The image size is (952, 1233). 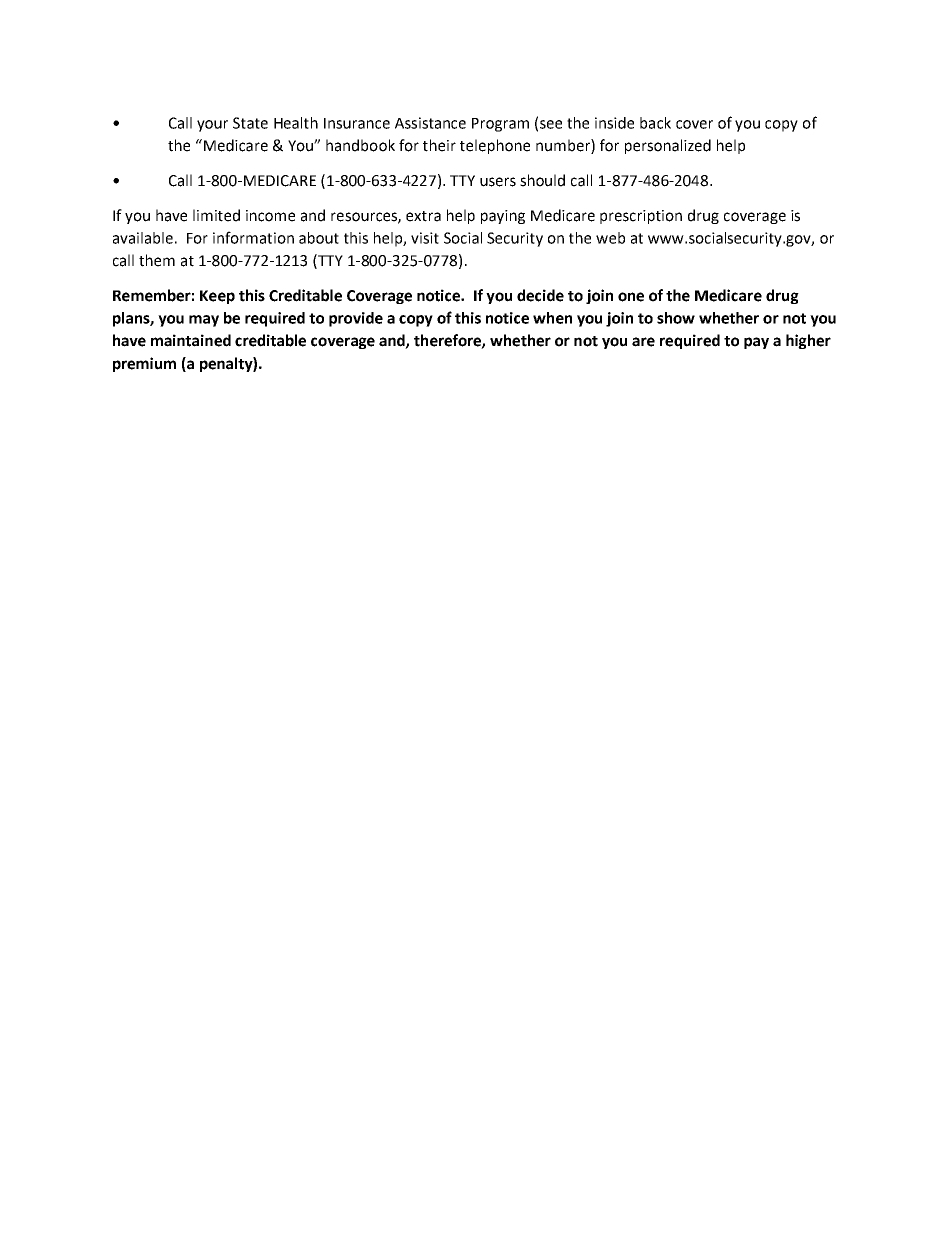 What do you see at coordinates (676, 318) in the image?
I see `show` at bounding box center [676, 318].
